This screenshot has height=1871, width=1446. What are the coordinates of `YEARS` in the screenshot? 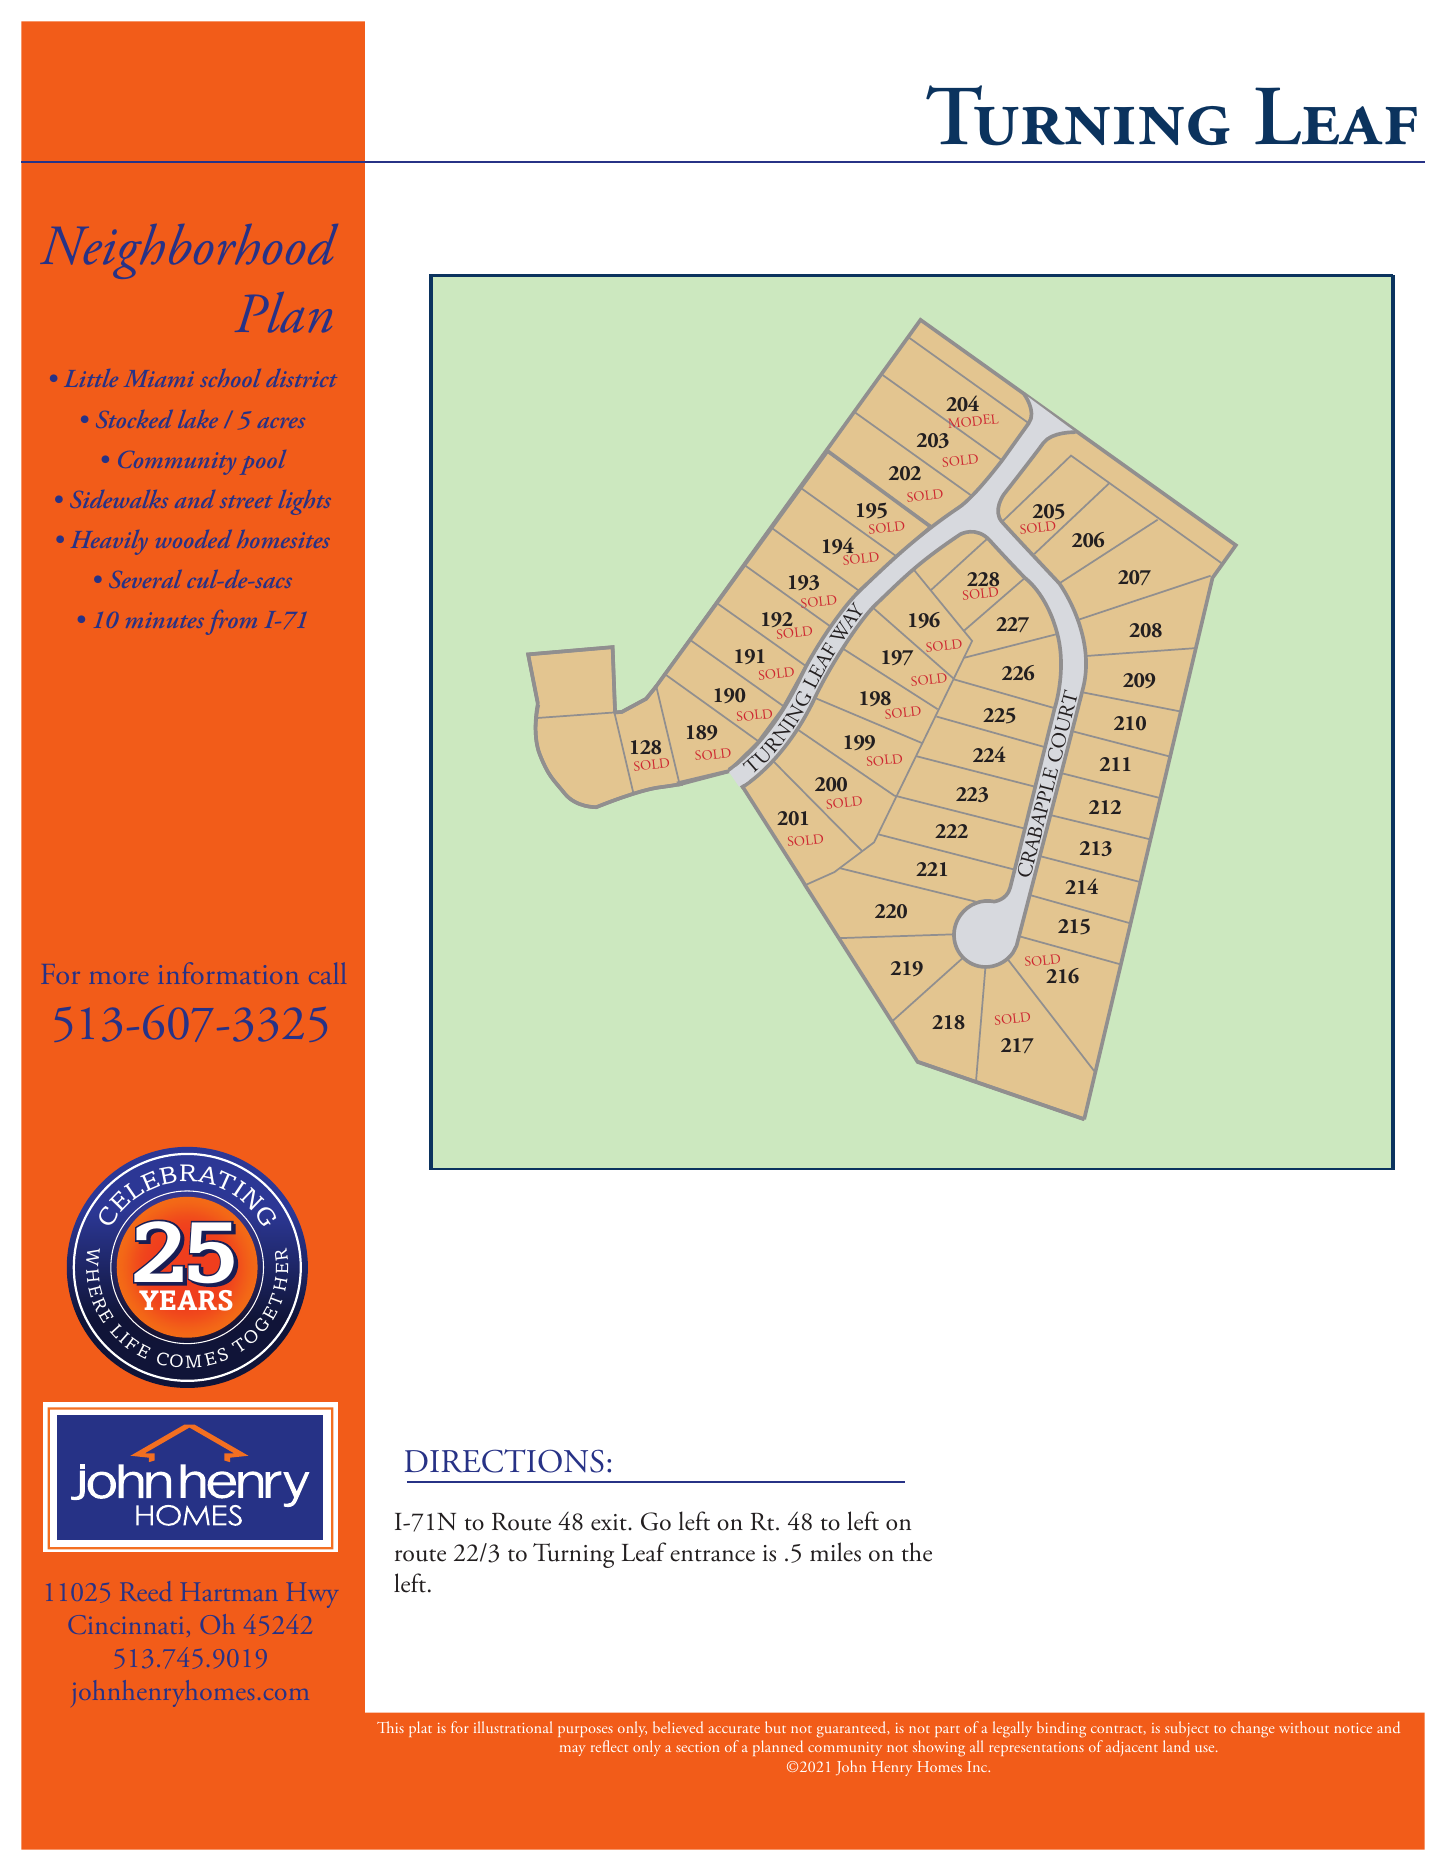 It's located at (186, 1300).
